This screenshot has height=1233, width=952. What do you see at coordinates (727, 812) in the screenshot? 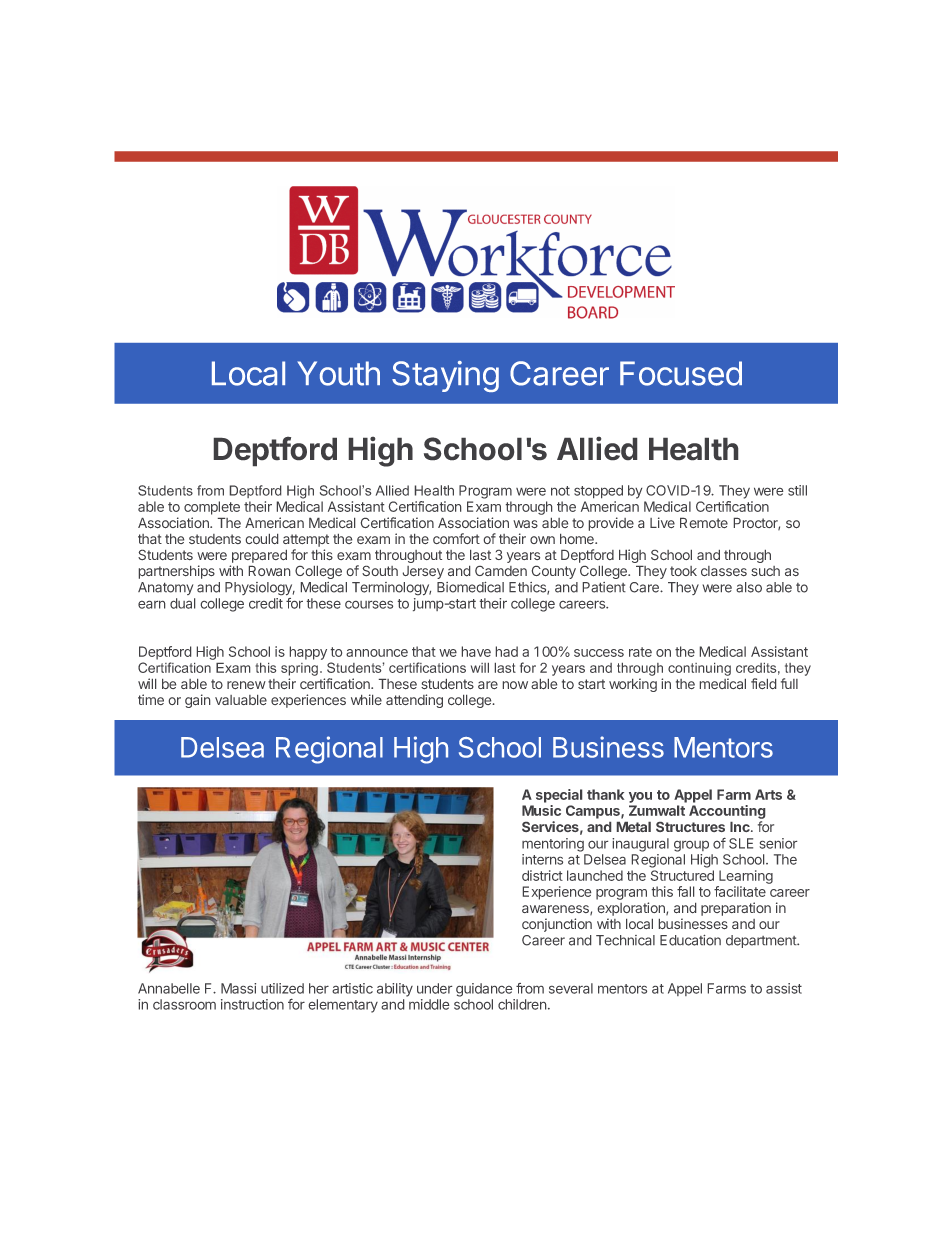
I see `Accounting` at bounding box center [727, 812].
